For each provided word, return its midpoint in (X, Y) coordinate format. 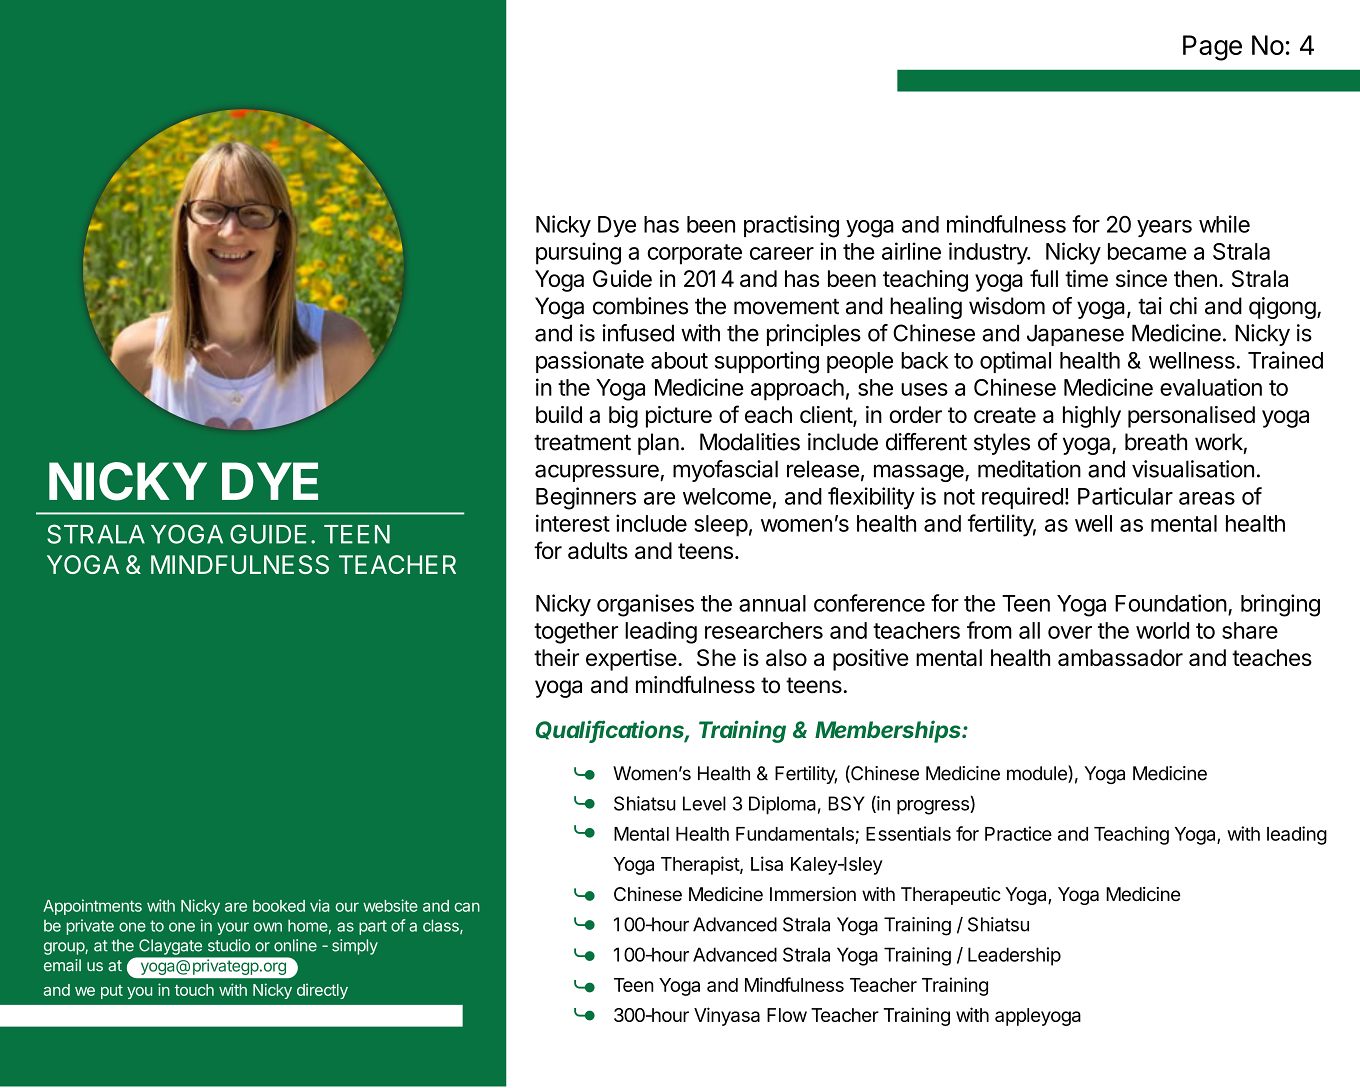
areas (1207, 498)
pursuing (578, 253)
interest (573, 523)
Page (1212, 48)
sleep (721, 526)
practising (791, 226)
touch (194, 990)
